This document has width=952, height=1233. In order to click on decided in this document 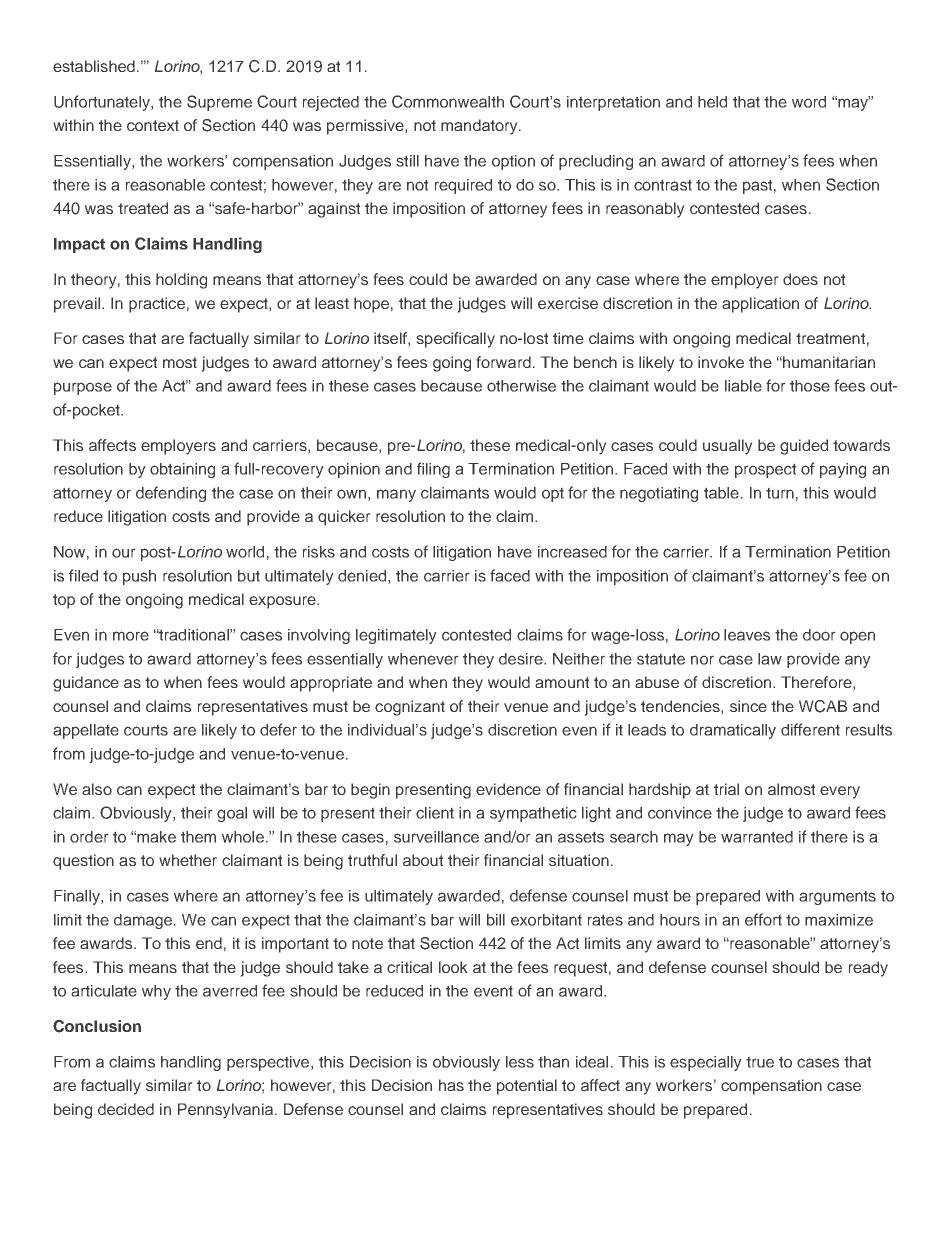, I will do `click(126, 1109)`.
